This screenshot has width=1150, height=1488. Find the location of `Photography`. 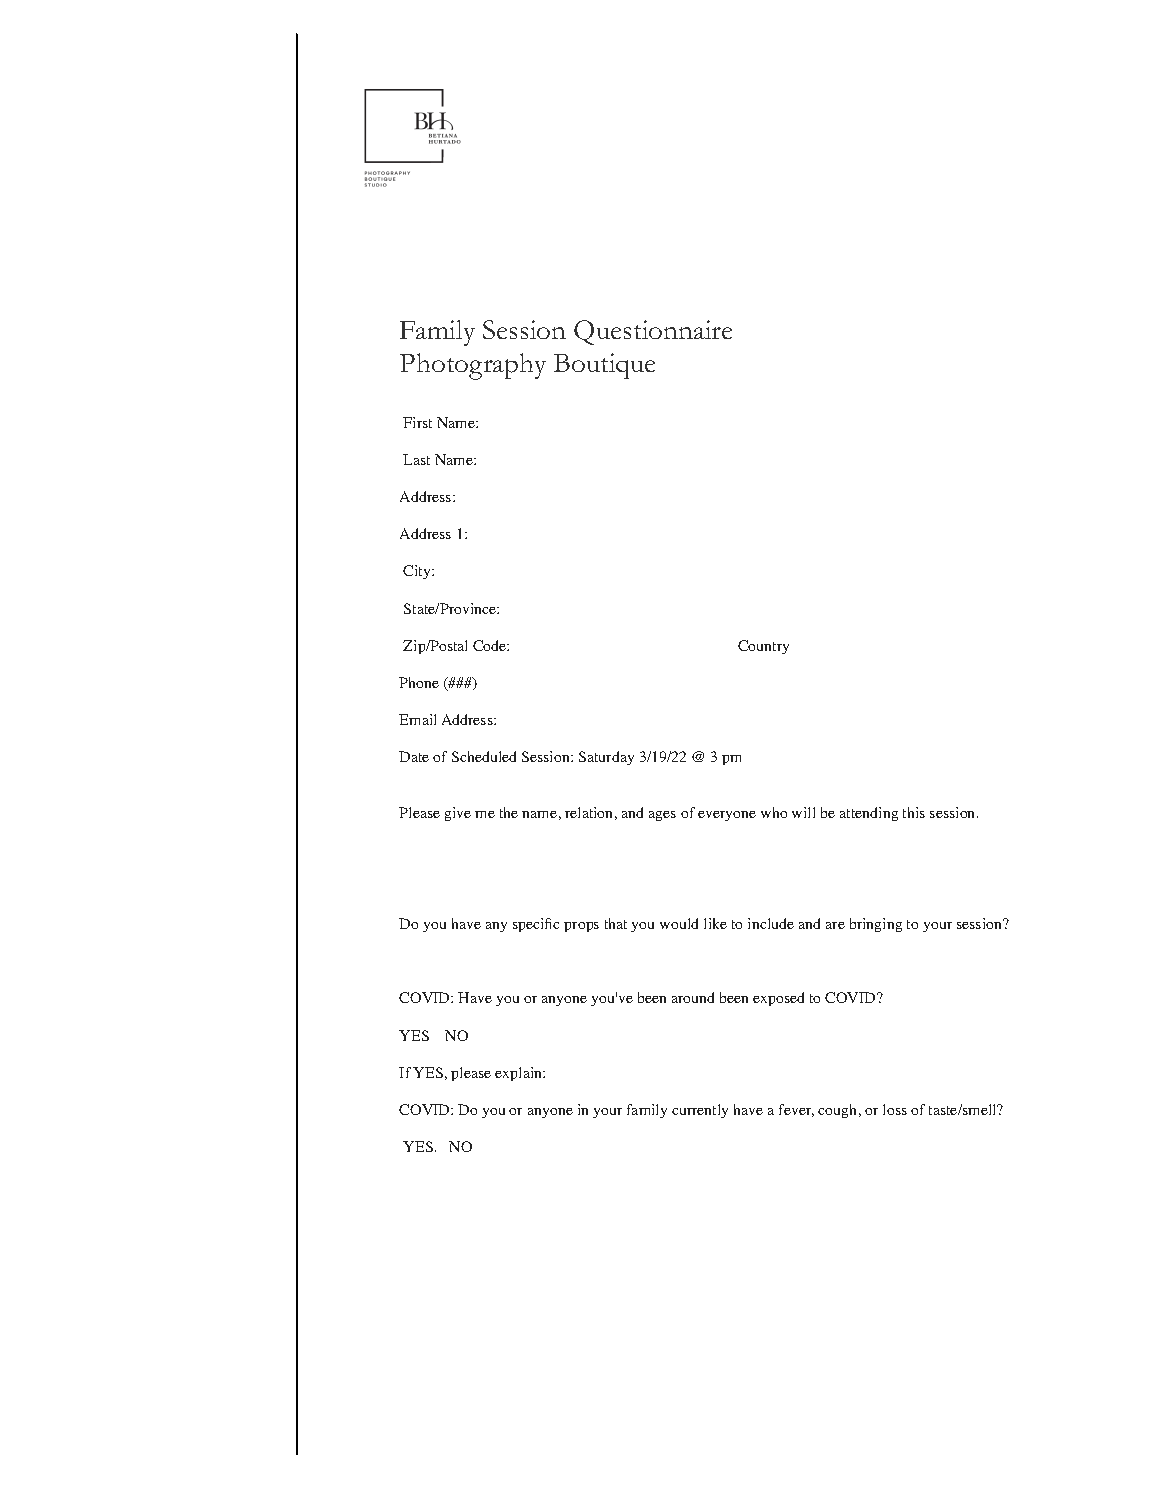

Photography is located at coordinates (473, 366).
